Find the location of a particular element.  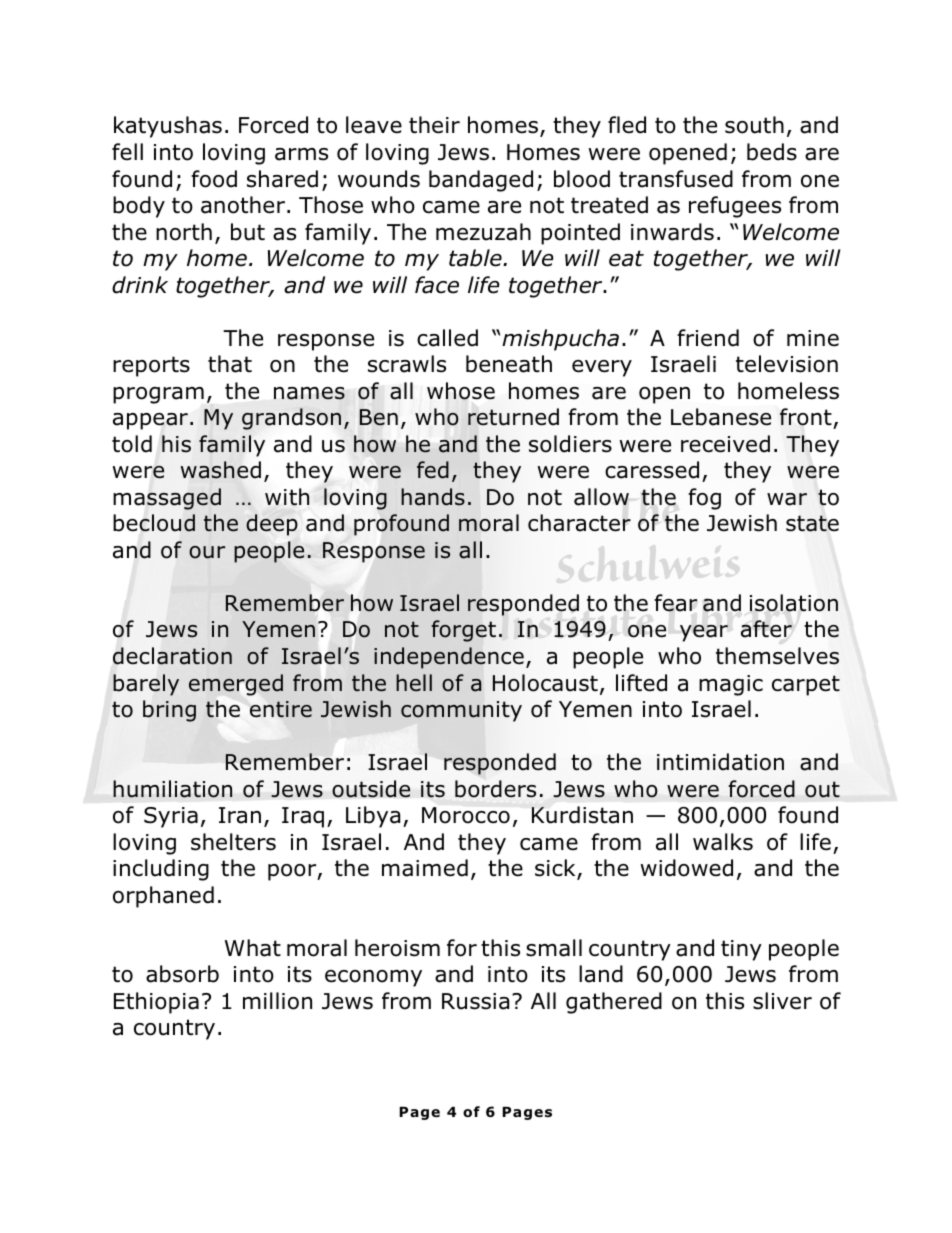

food is located at coordinates (214, 179).
